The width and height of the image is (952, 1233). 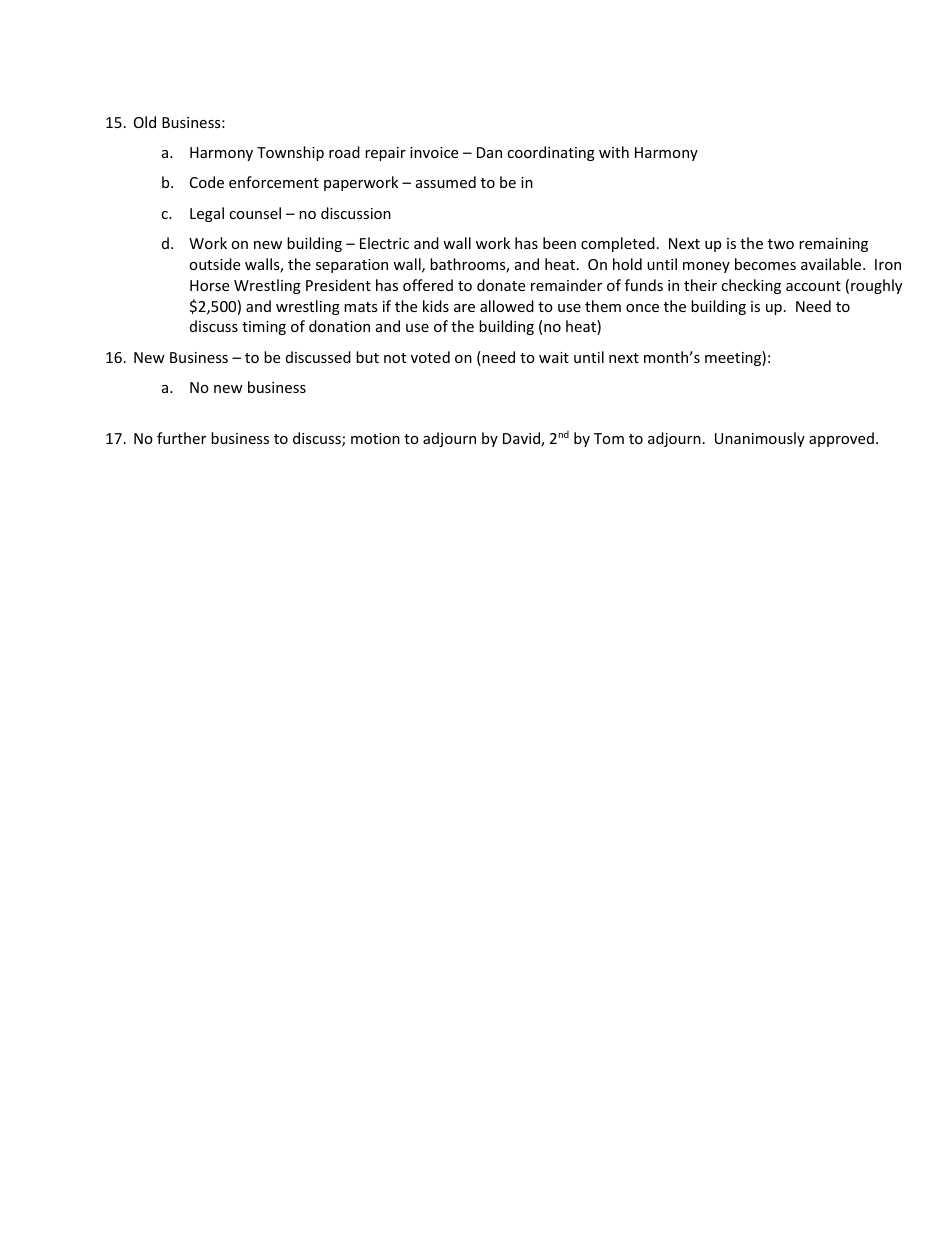 I want to click on been, so click(x=559, y=243).
